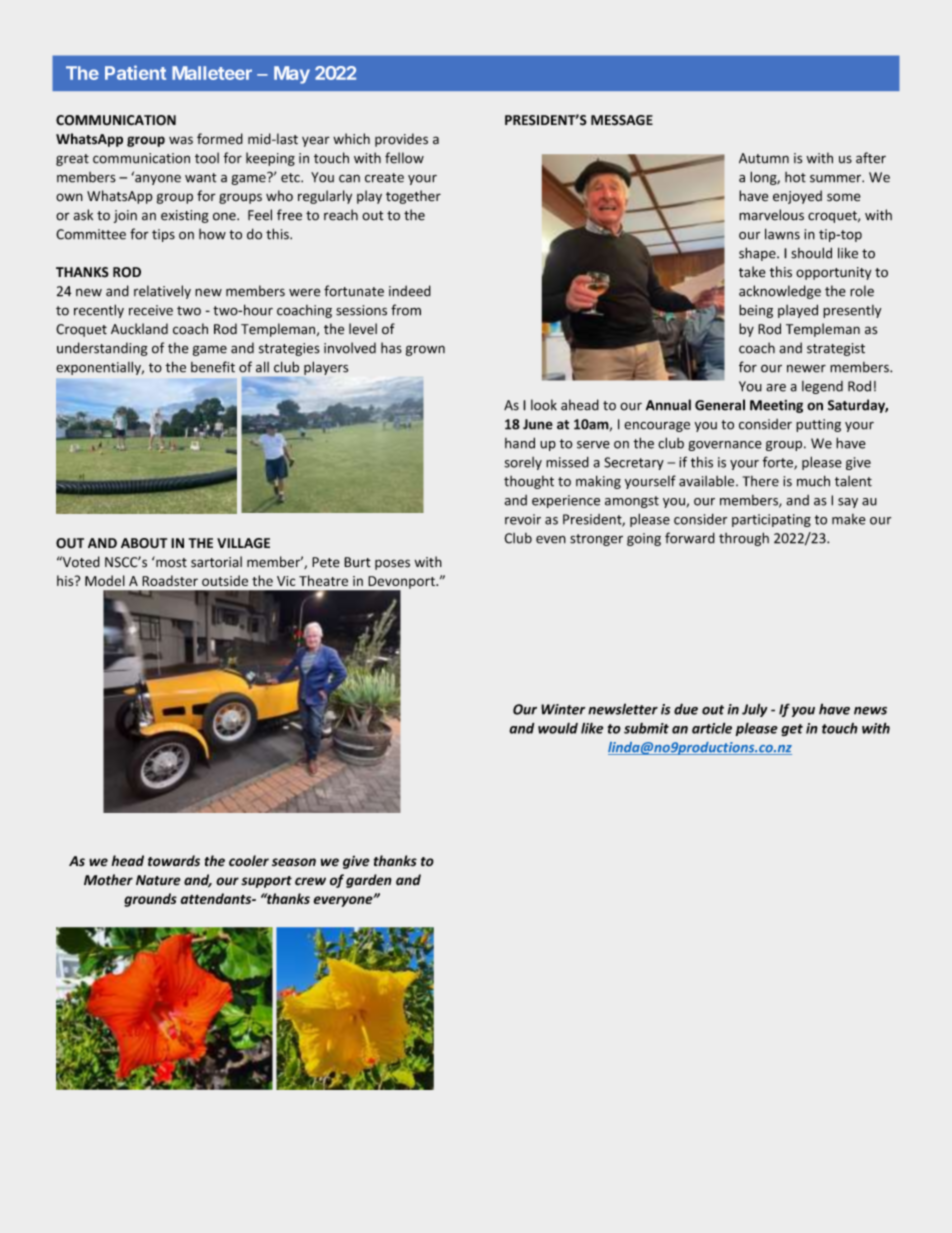 The height and width of the document is (1233, 952). What do you see at coordinates (135, 72) in the document?
I see `Patient` at bounding box center [135, 72].
